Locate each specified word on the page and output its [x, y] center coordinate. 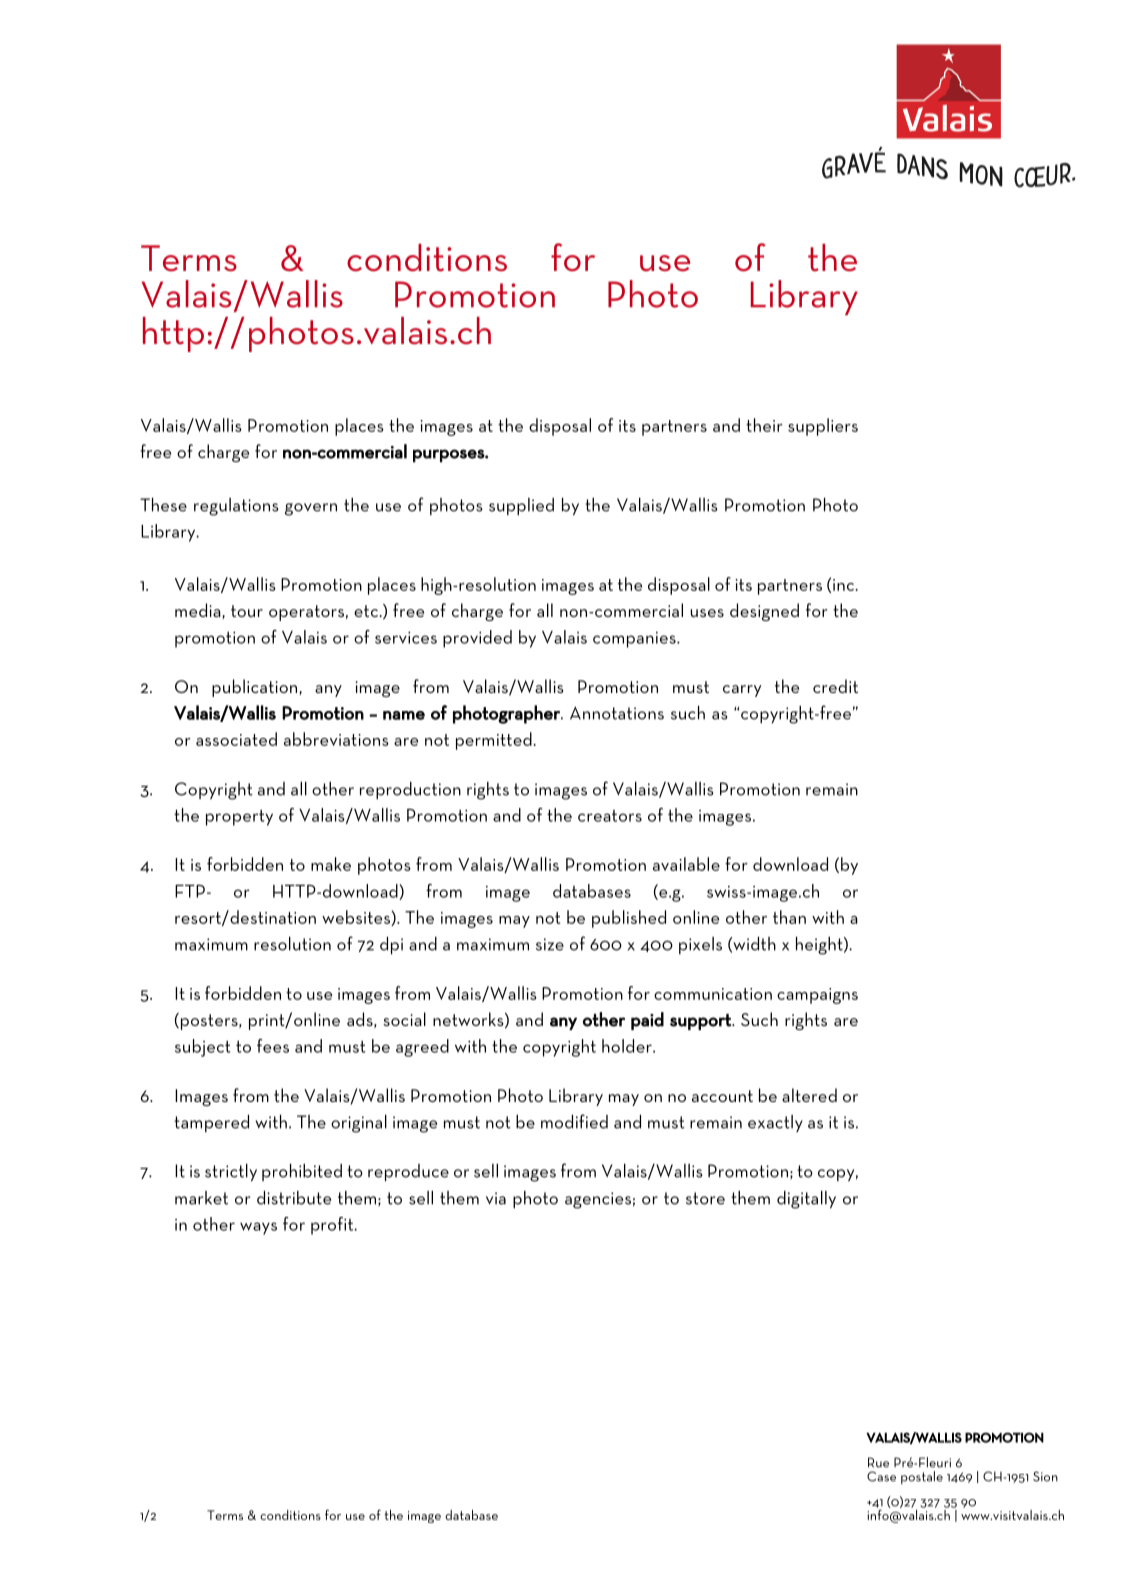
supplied [521, 506]
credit [835, 686]
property [239, 817]
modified [574, 1121]
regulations [236, 507]
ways [258, 1228]
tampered [211, 1123]
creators [610, 816]
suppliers [823, 427]
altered [809, 1095]
